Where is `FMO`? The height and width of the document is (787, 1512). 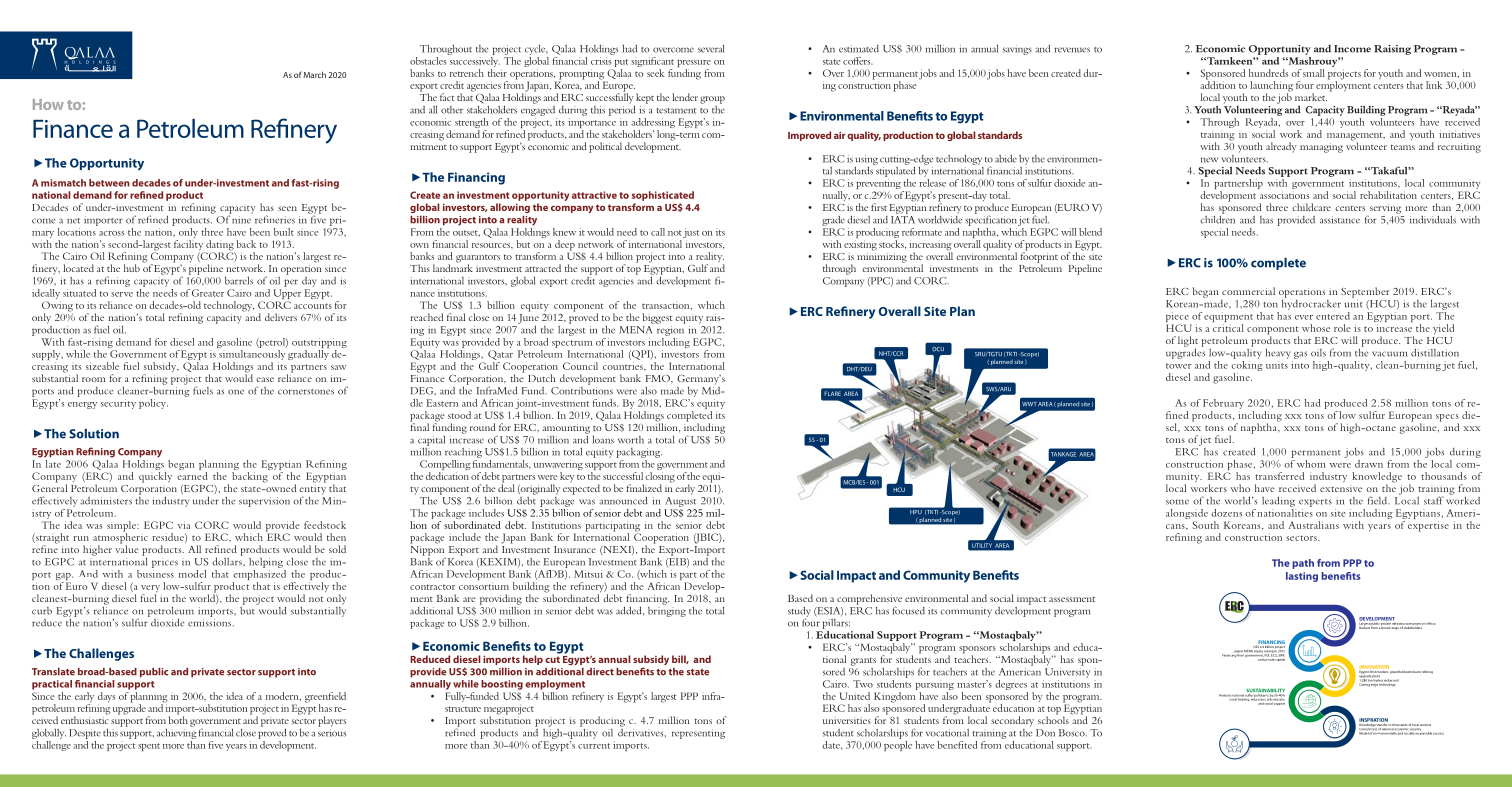
FMO is located at coordinates (659, 378).
